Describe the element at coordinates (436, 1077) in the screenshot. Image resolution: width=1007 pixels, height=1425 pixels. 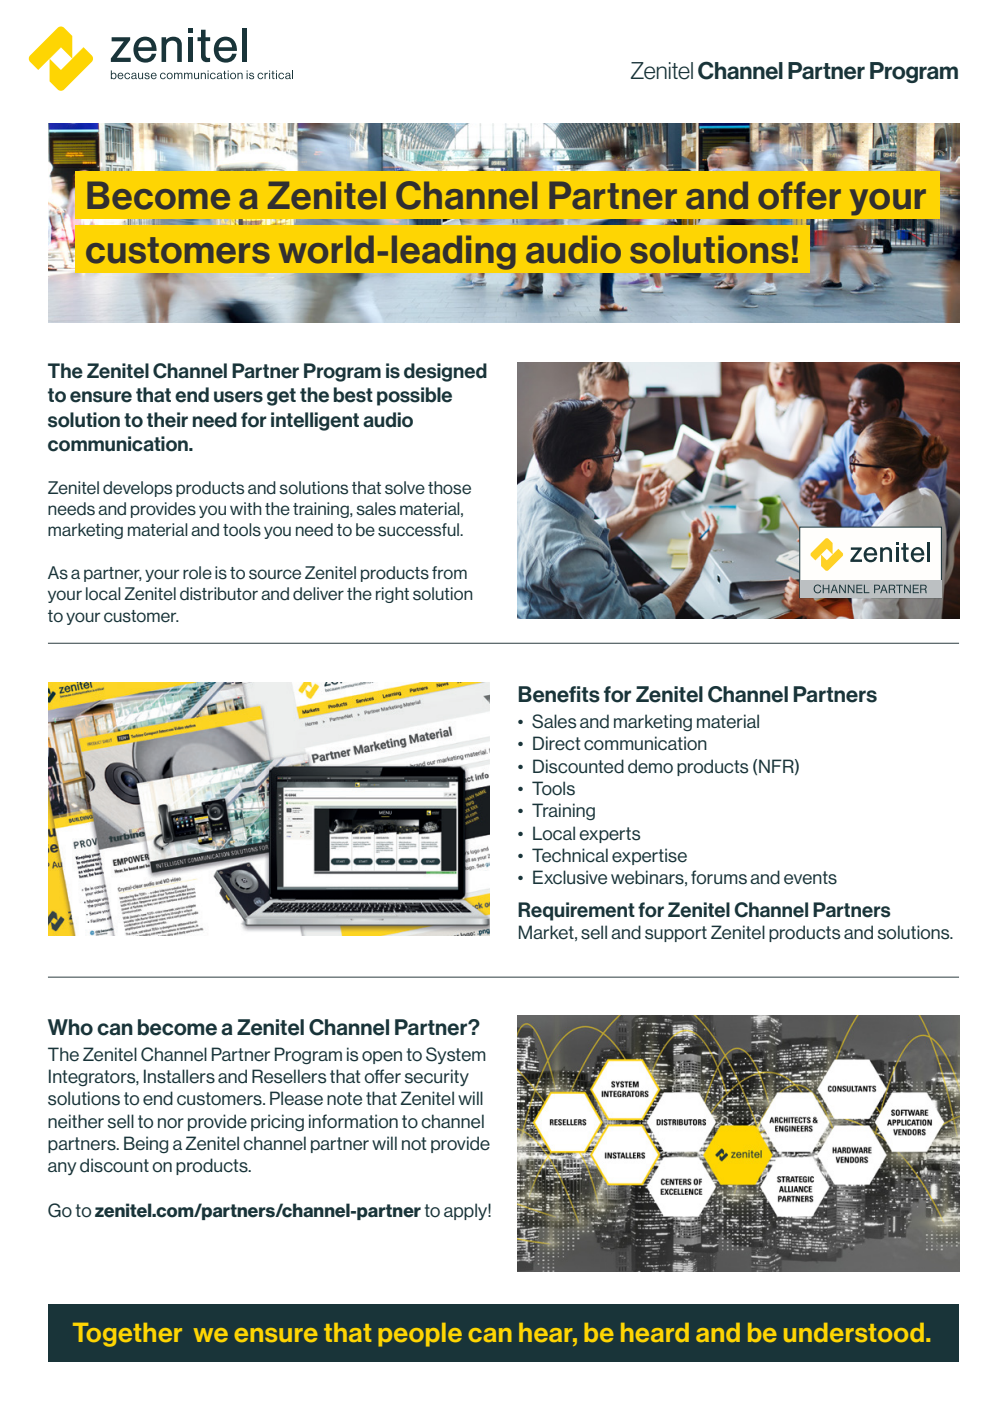
I see `security` at that location.
